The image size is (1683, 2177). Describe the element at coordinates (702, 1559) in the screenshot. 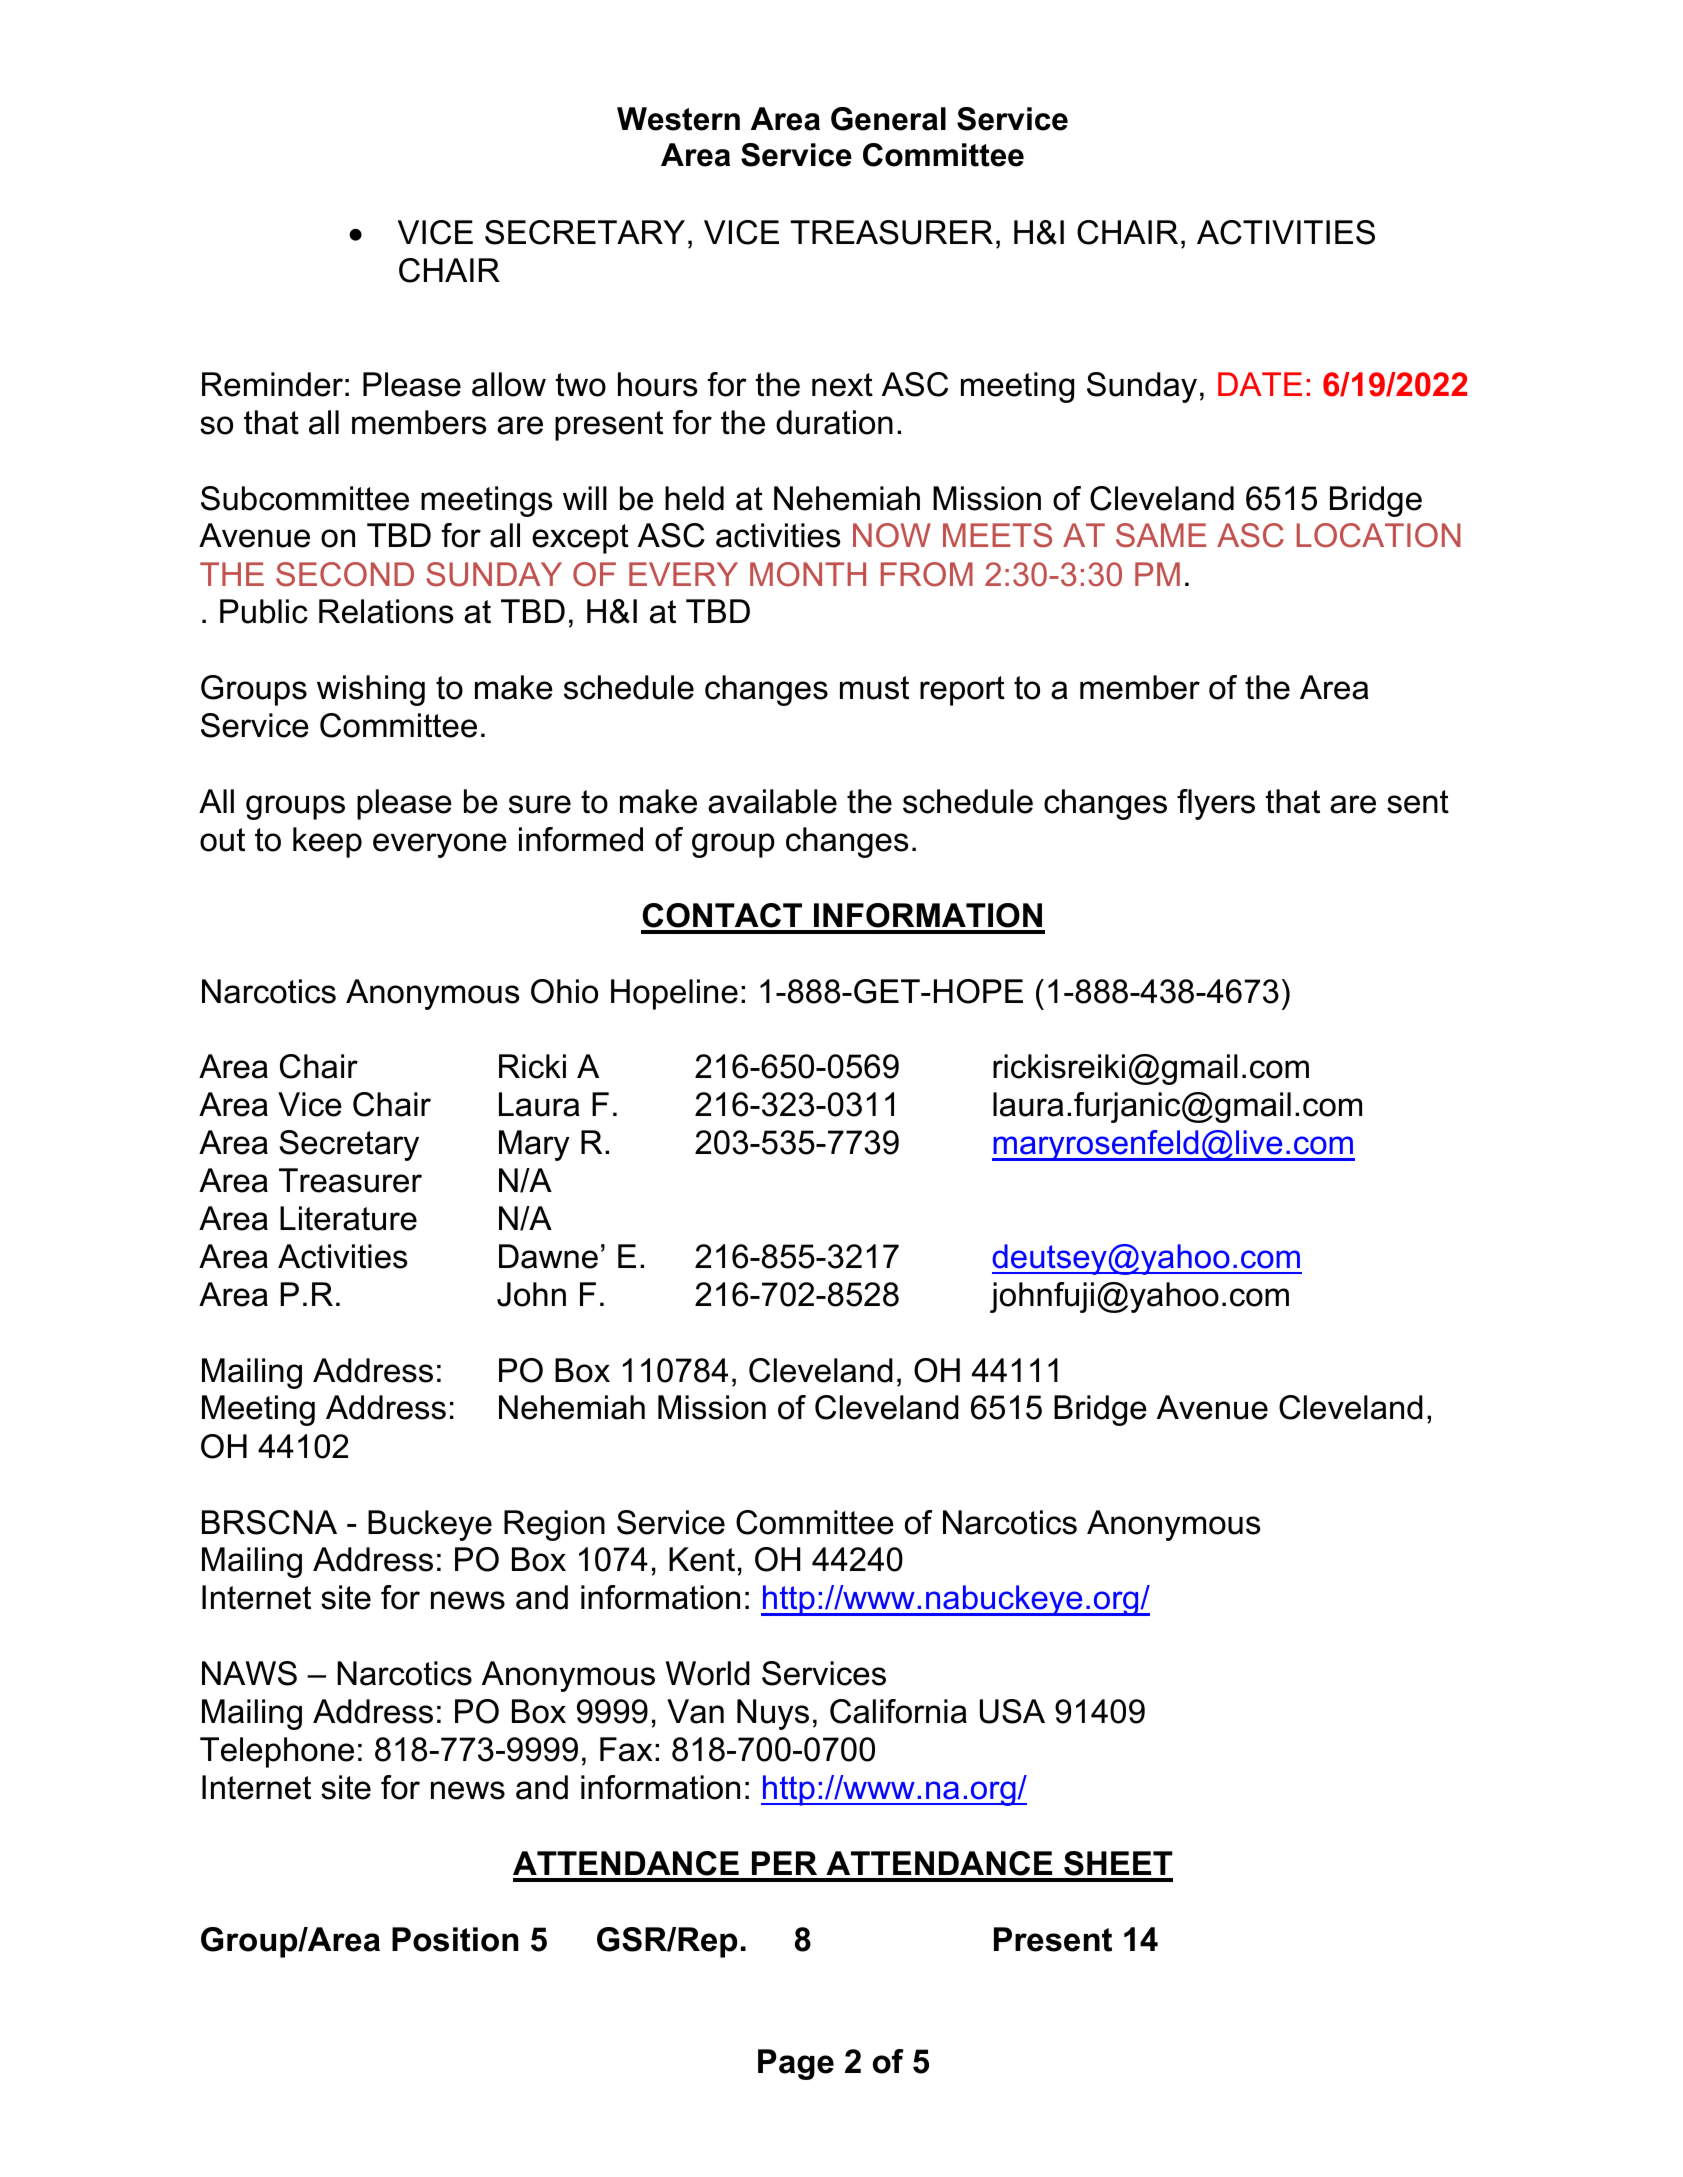

I see `Kent` at that location.
